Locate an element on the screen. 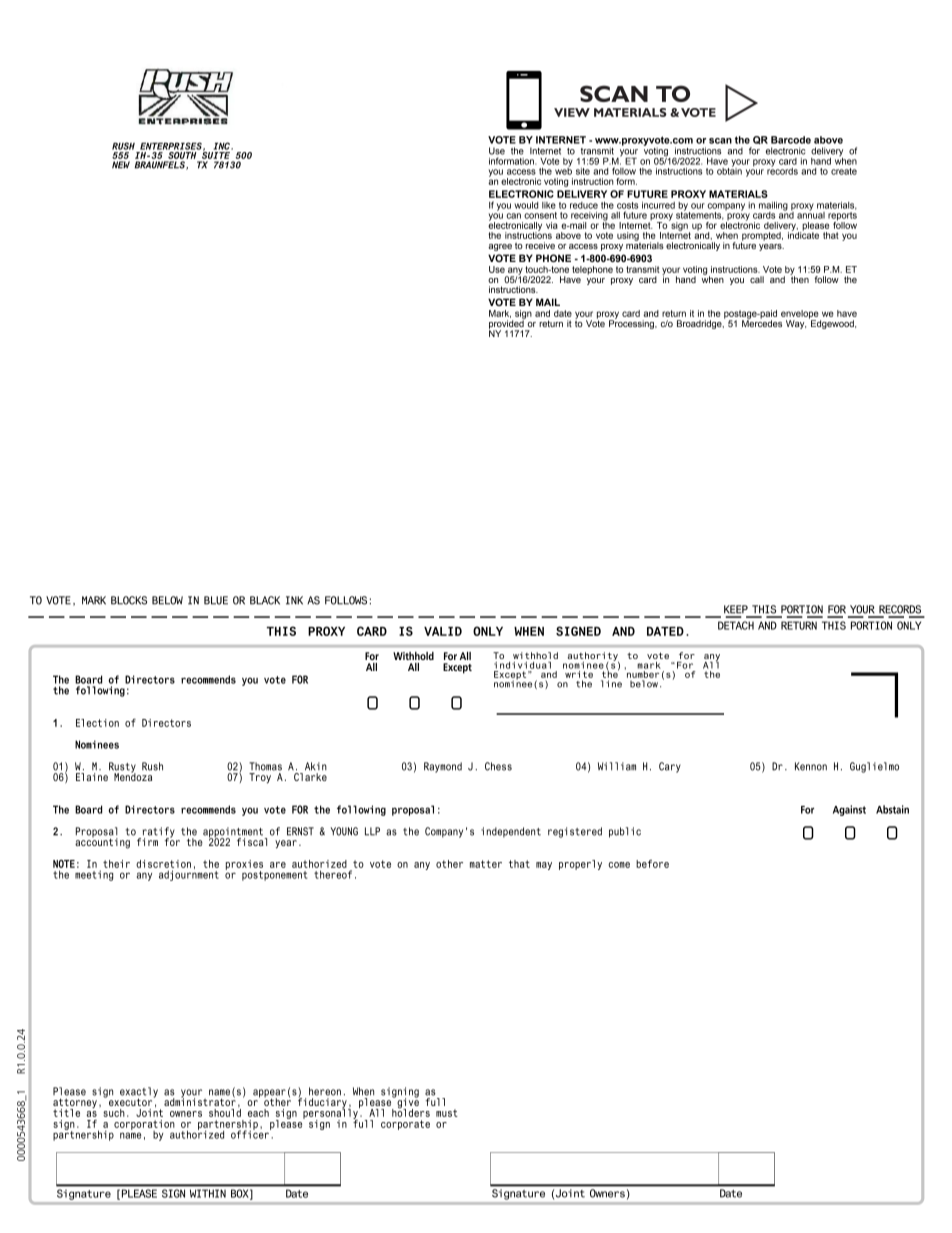 This screenshot has height=1233, width=952. must is located at coordinates (447, 1113).
